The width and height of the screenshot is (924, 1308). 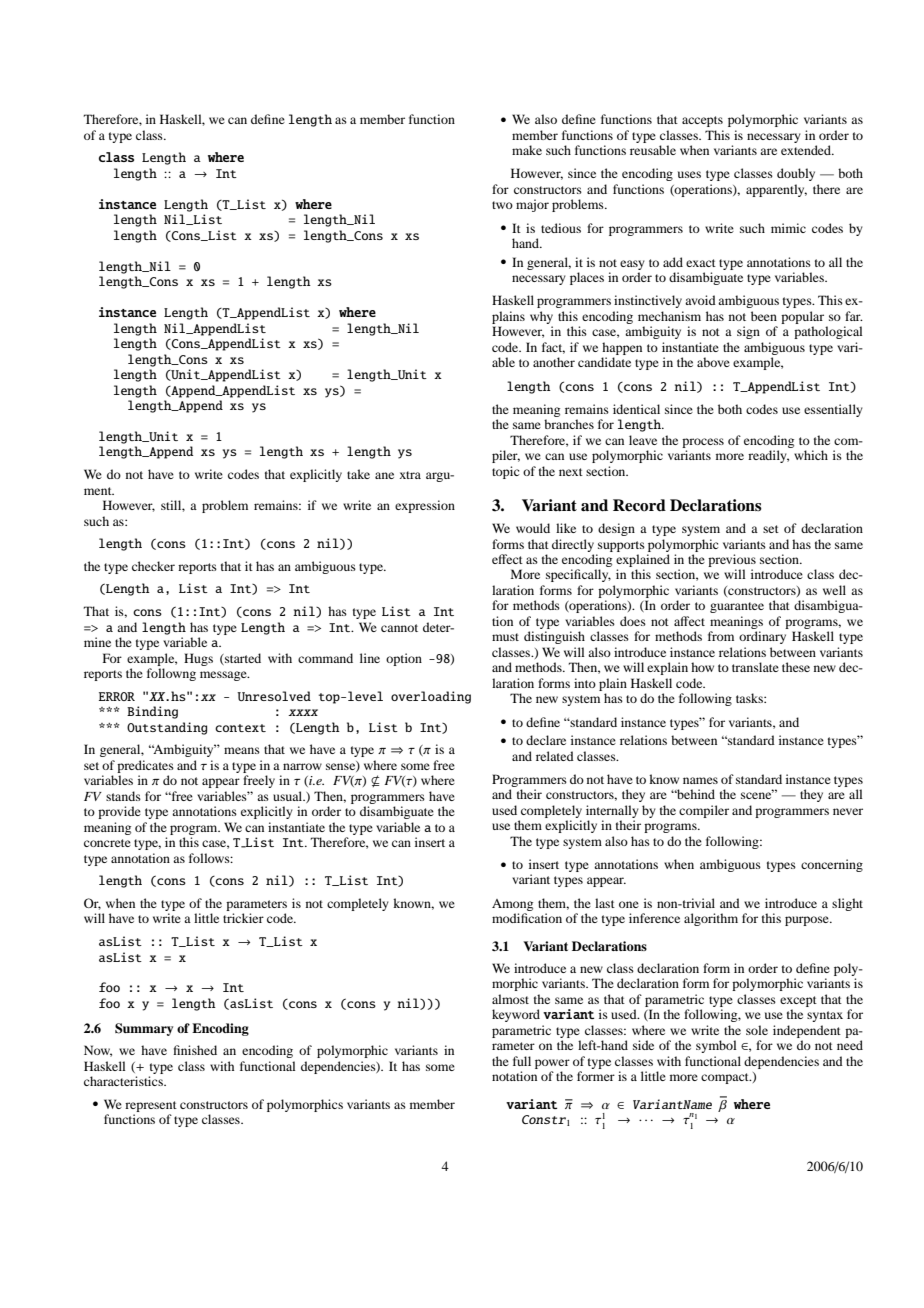 What do you see at coordinates (522, 1061) in the screenshot?
I see `full` at bounding box center [522, 1061].
